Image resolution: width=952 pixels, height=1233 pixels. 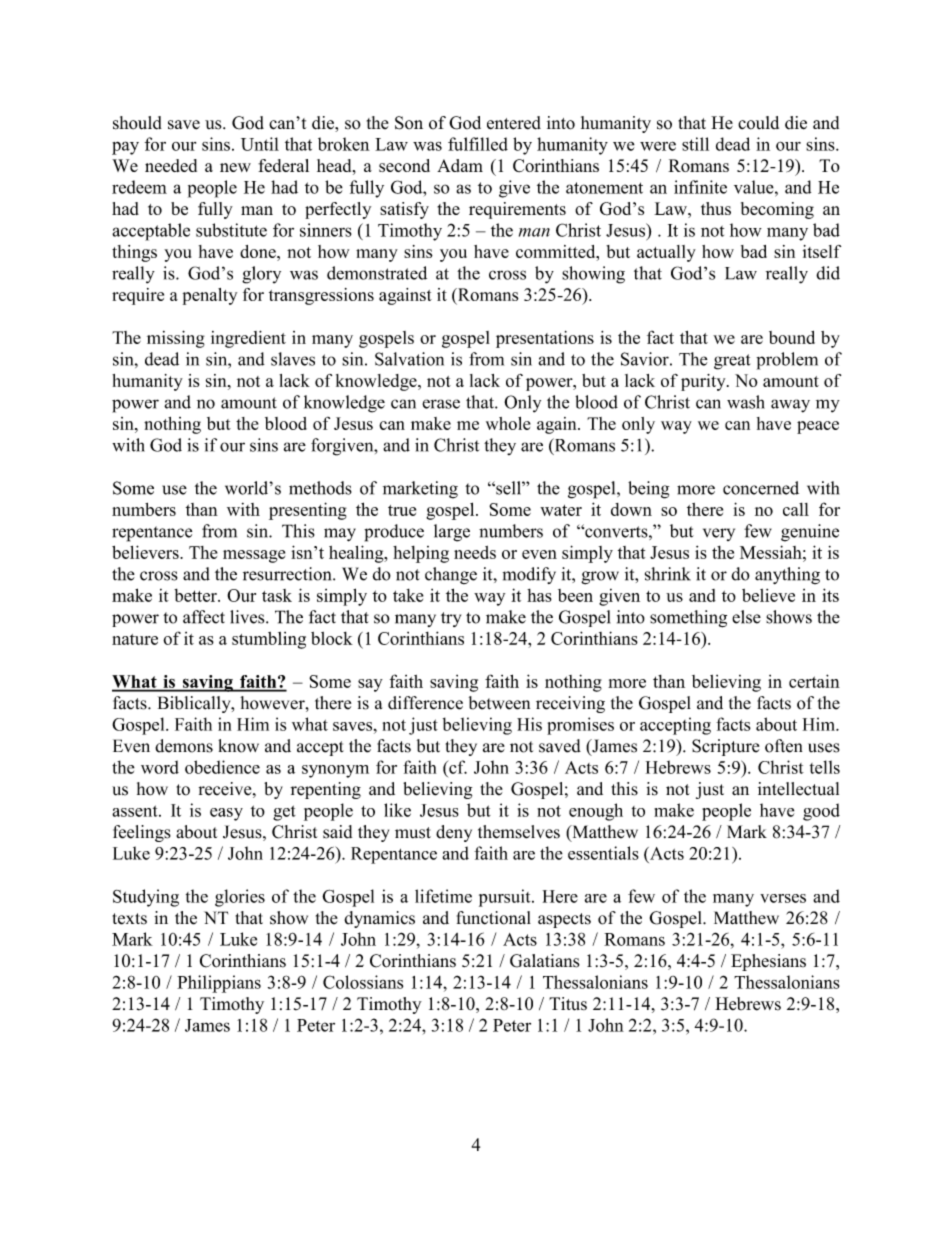 I want to click on penalty, so click(x=210, y=296).
